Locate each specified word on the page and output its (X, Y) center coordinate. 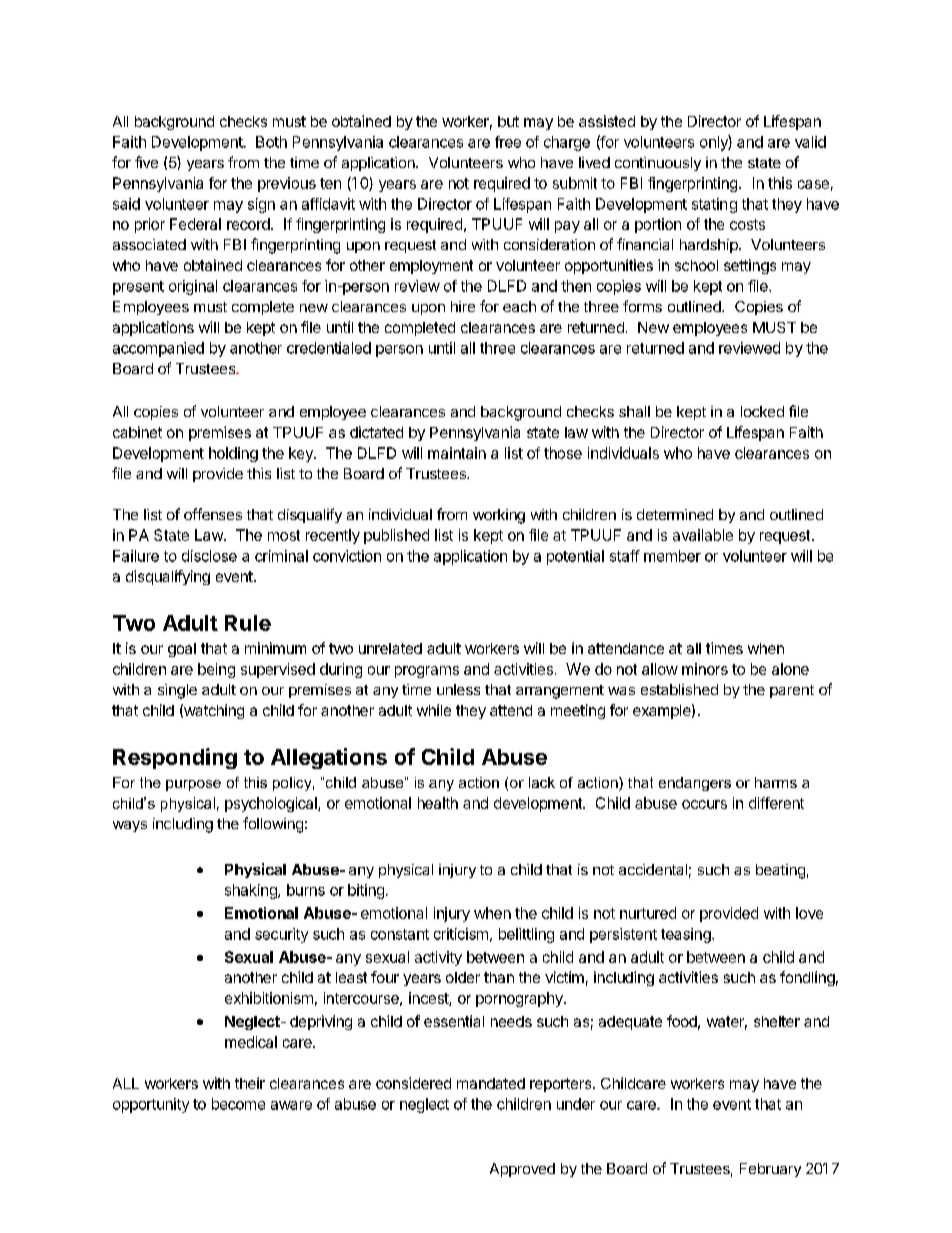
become (238, 1104)
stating (714, 205)
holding (233, 454)
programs (427, 672)
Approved (522, 1170)
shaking (252, 891)
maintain (457, 453)
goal (182, 650)
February (770, 1170)
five (146, 162)
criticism (461, 934)
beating (780, 871)
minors (705, 669)
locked (762, 411)
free (508, 142)
